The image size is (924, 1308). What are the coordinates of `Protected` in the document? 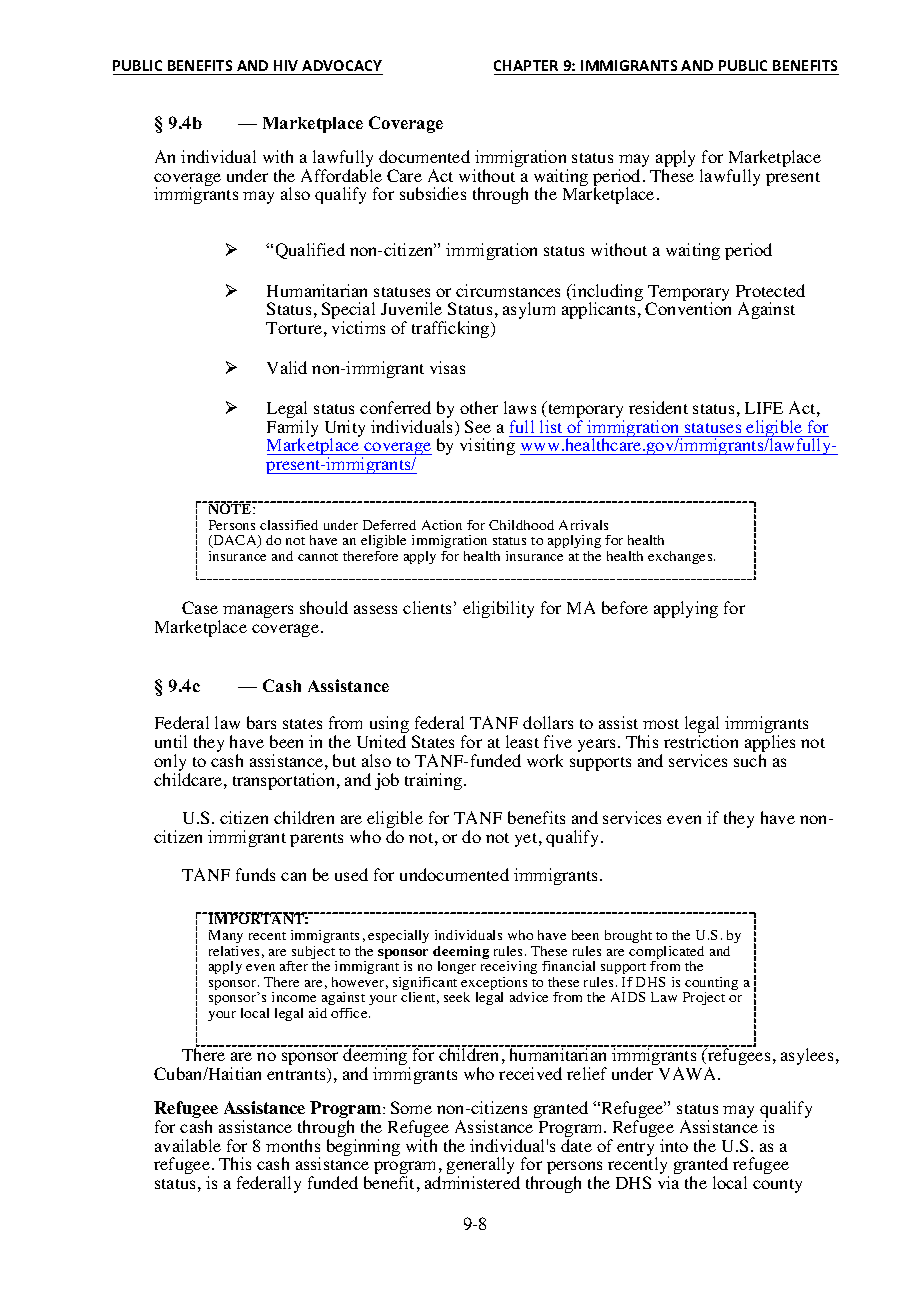 It's located at (770, 290).
